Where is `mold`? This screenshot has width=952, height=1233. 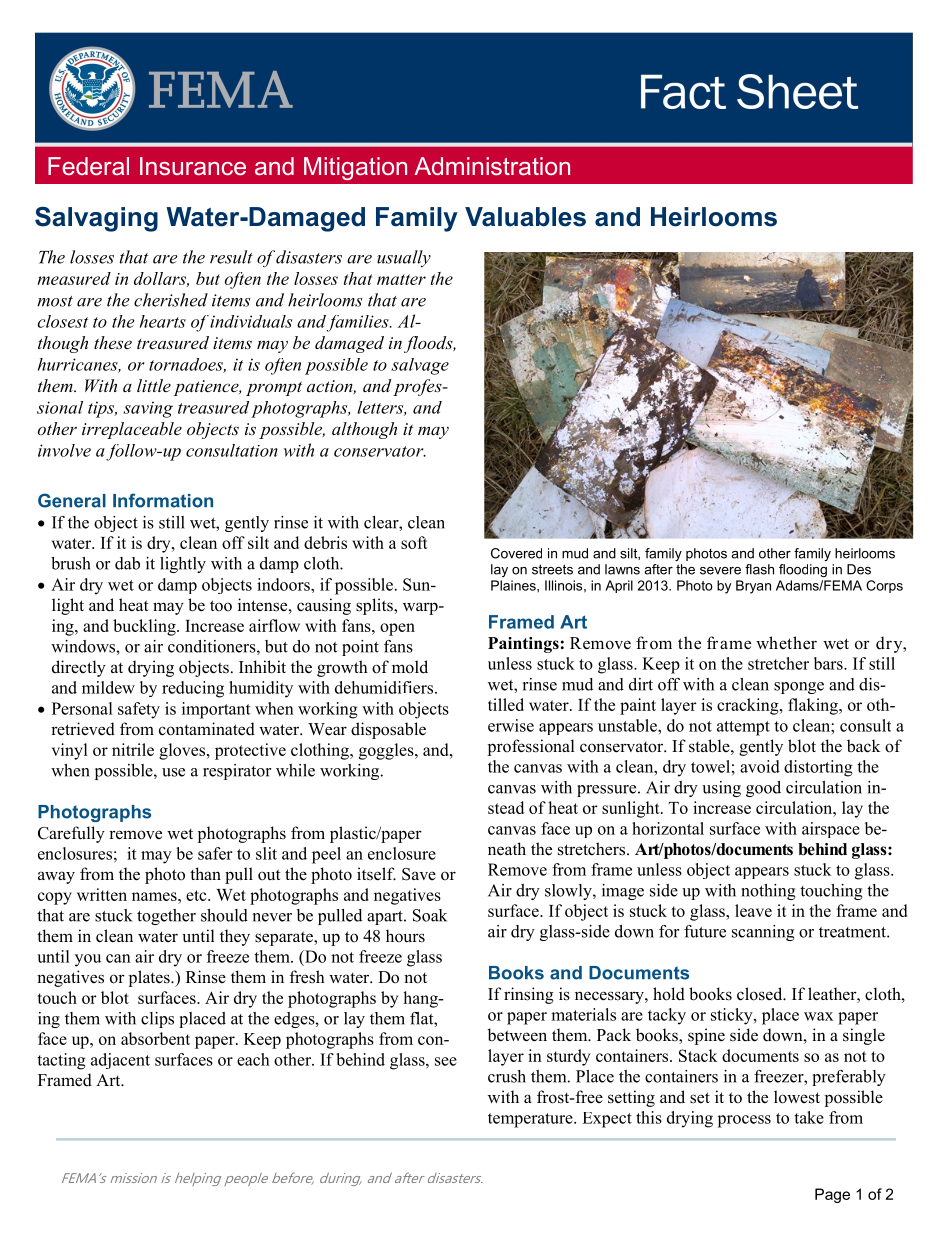 mold is located at coordinates (410, 667).
